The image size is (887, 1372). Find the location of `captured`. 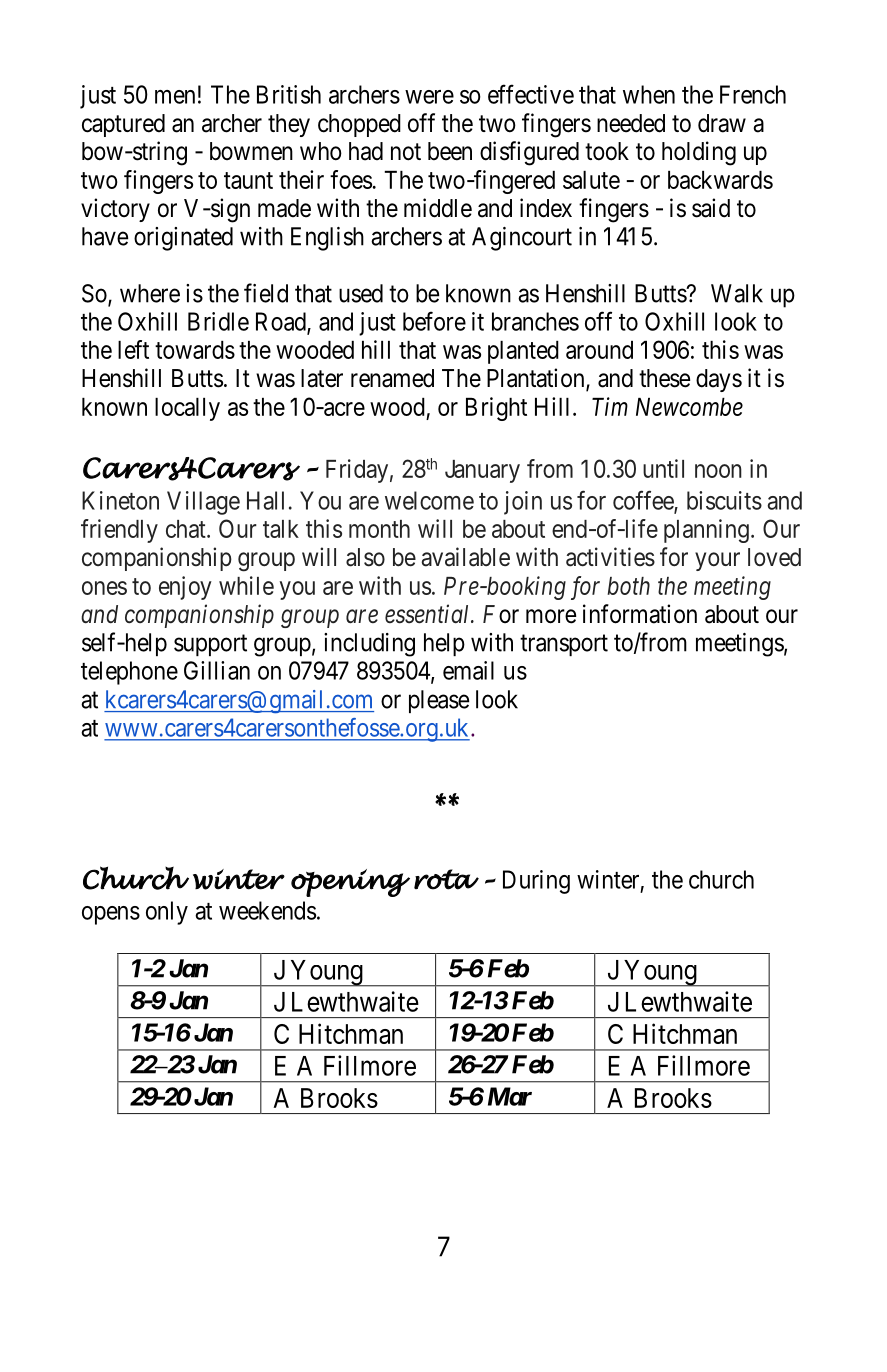

captured is located at coordinates (123, 125).
